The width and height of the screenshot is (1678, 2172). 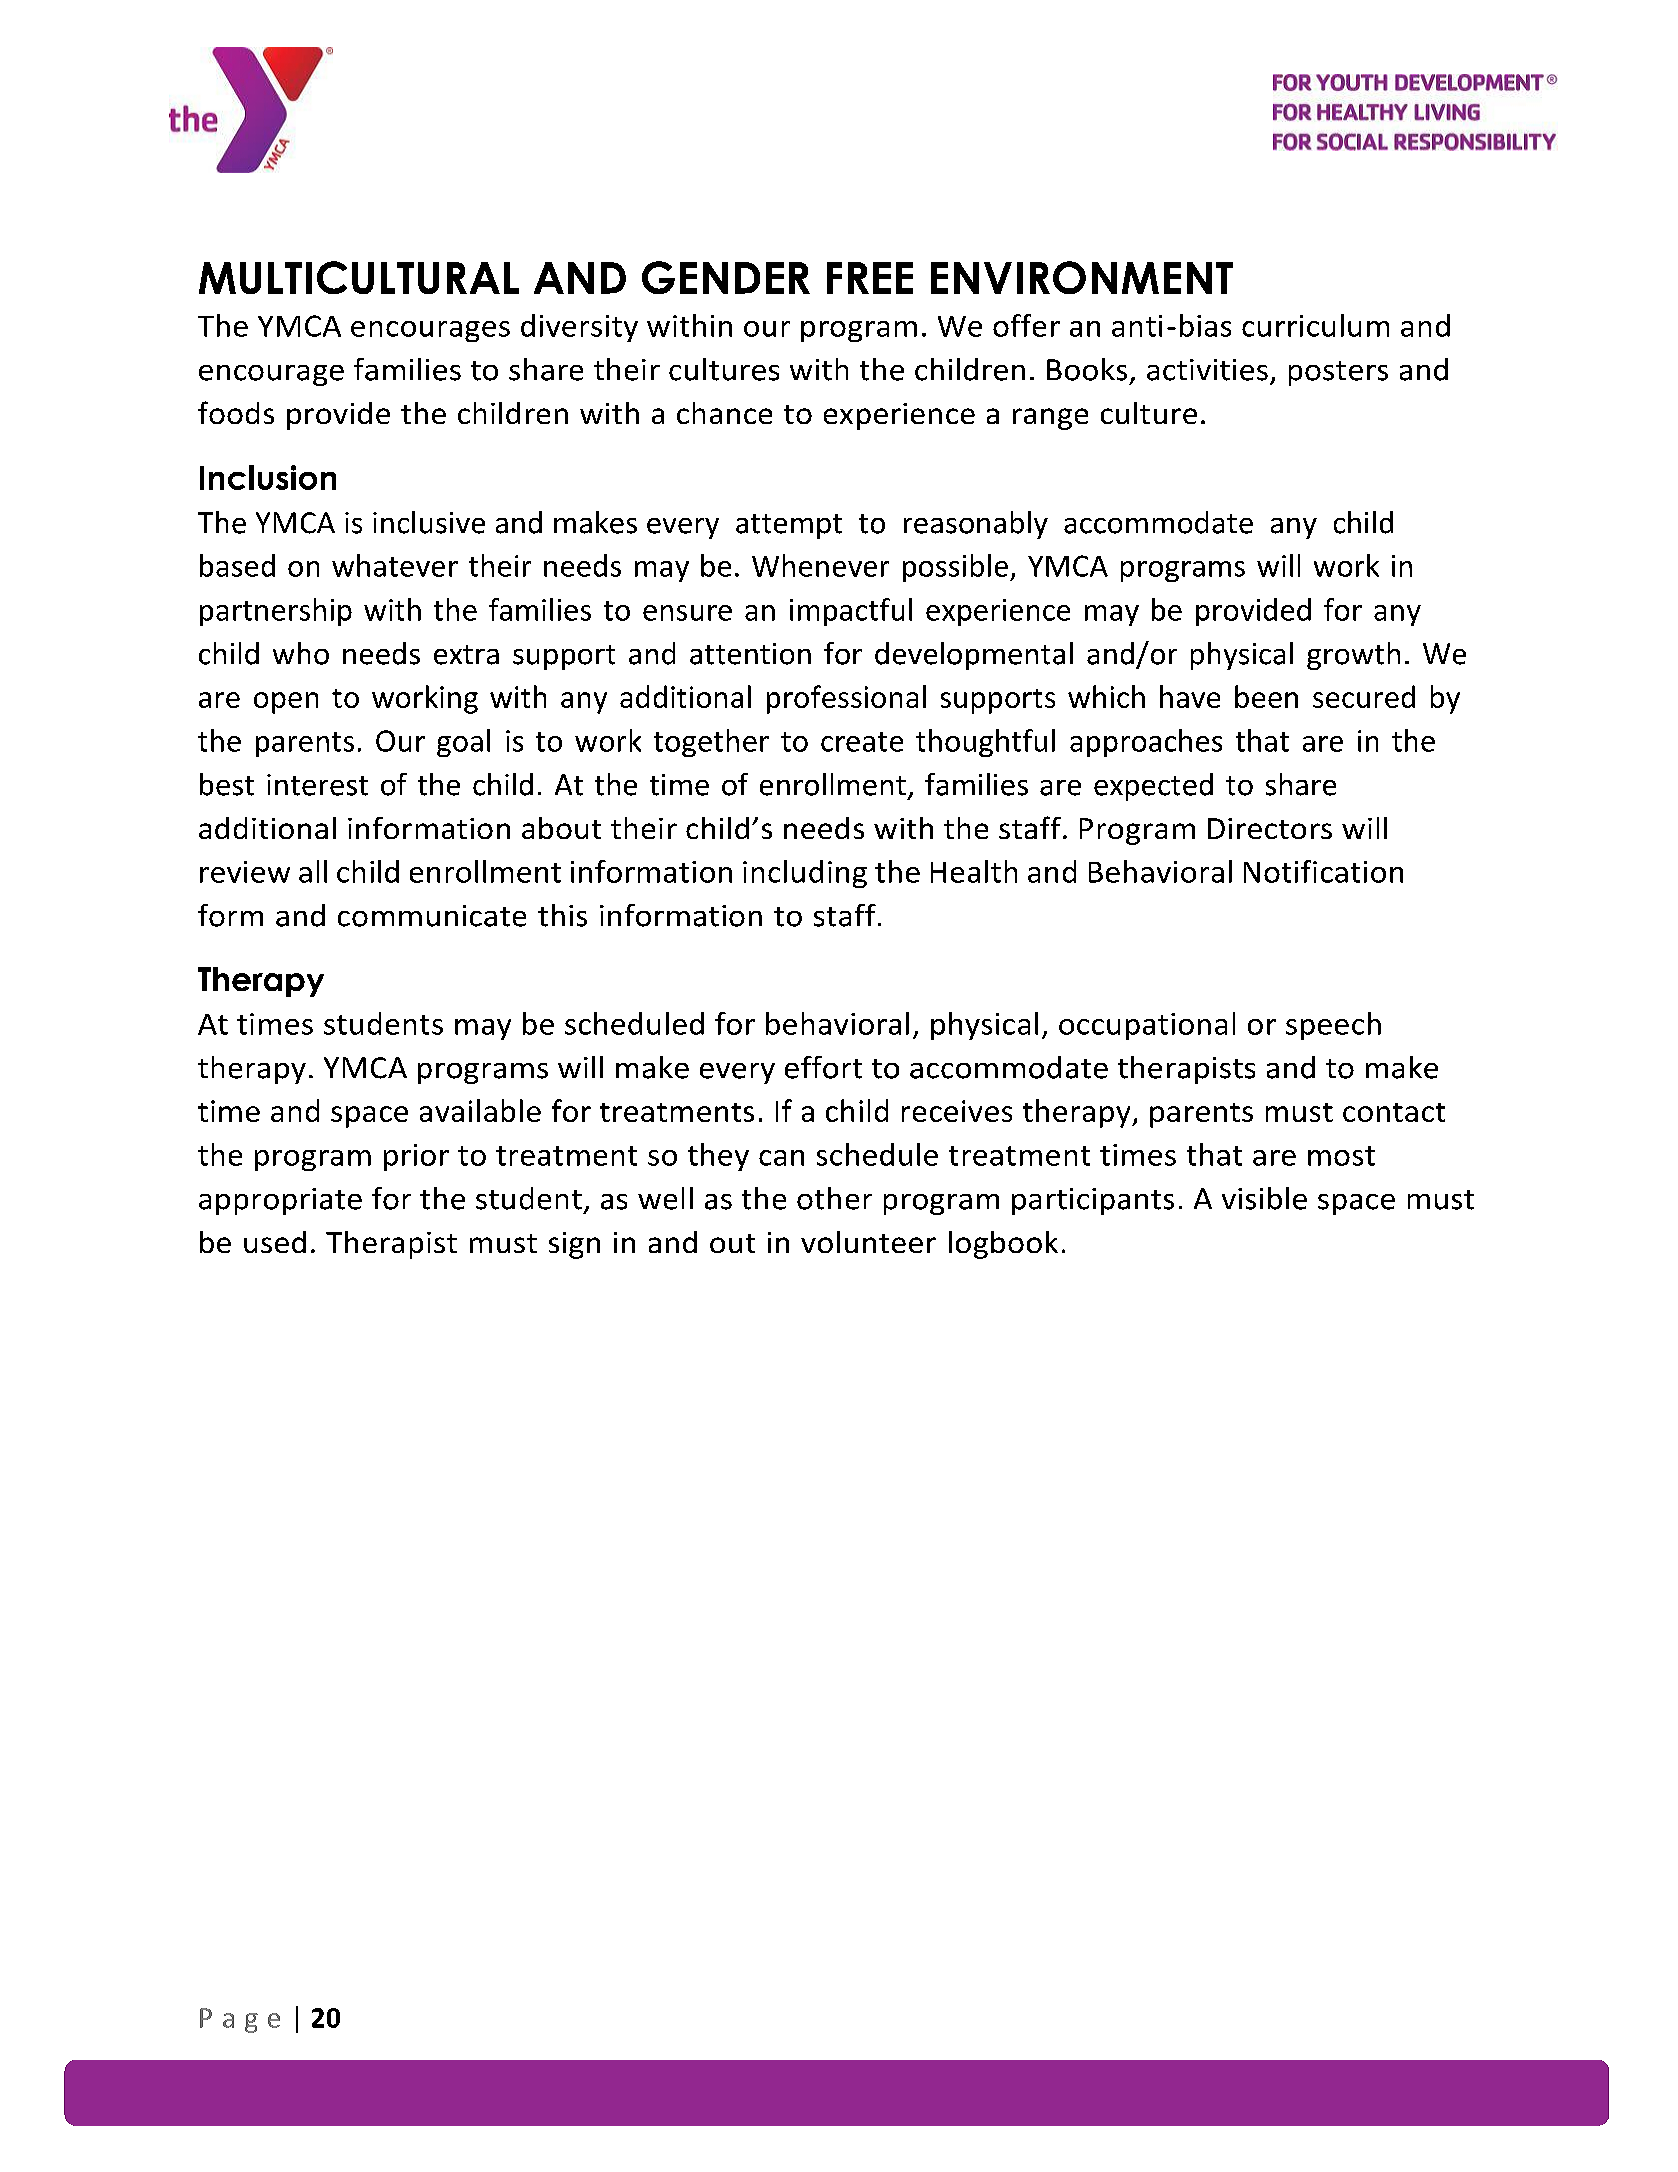 What do you see at coordinates (976, 525) in the screenshot?
I see `reasonably` at bounding box center [976, 525].
